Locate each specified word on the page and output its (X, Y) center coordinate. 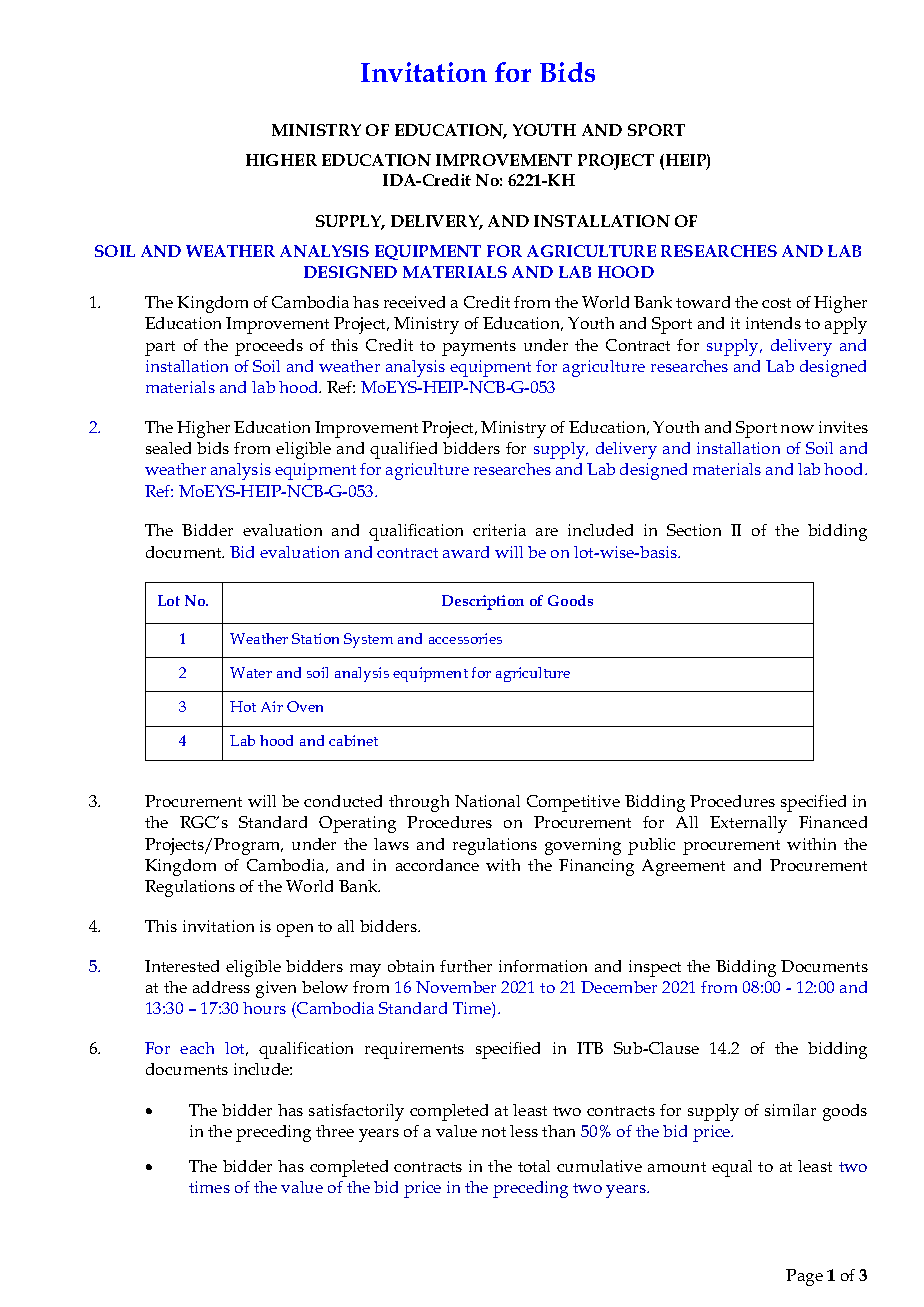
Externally (748, 824)
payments (479, 348)
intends (773, 323)
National (487, 801)
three (335, 1131)
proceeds (269, 347)
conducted (343, 801)
